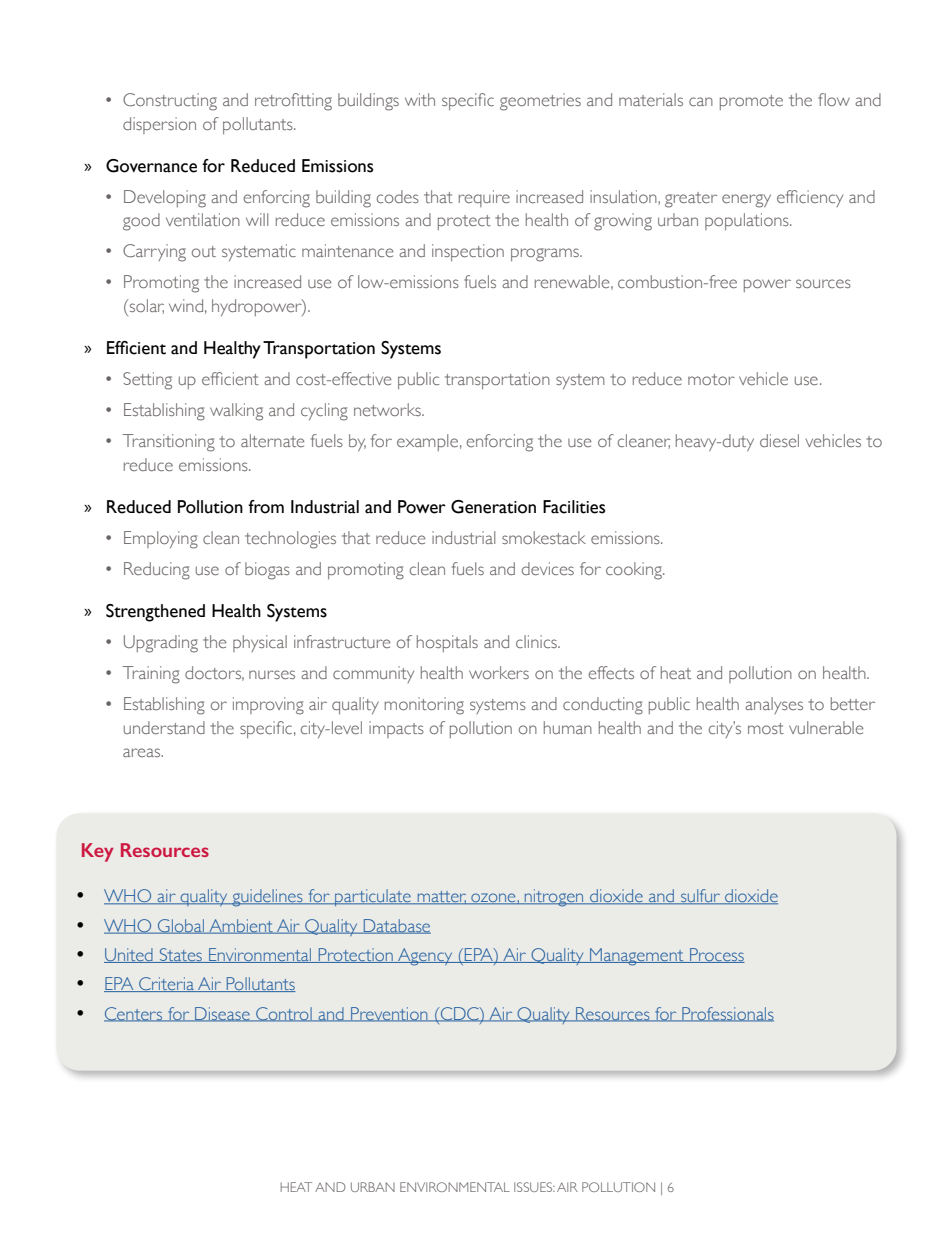  What do you see at coordinates (222, 1014) in the image?
I see `Disease` at bounding box center [222, 1014].
